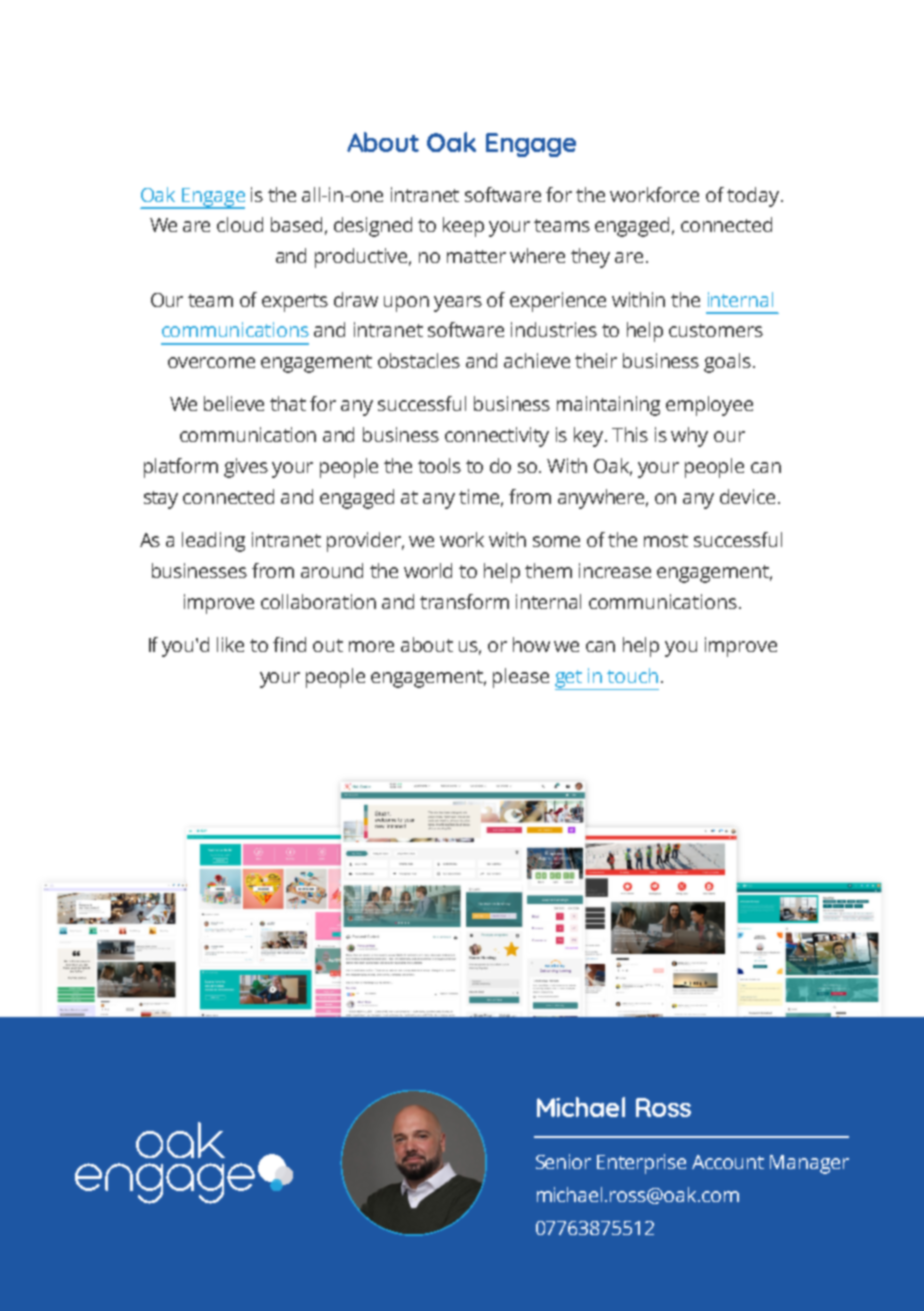  What do you see at coordinates (497, 437) in the document?
I see `connectivity` at bounding box center [497, 437].
